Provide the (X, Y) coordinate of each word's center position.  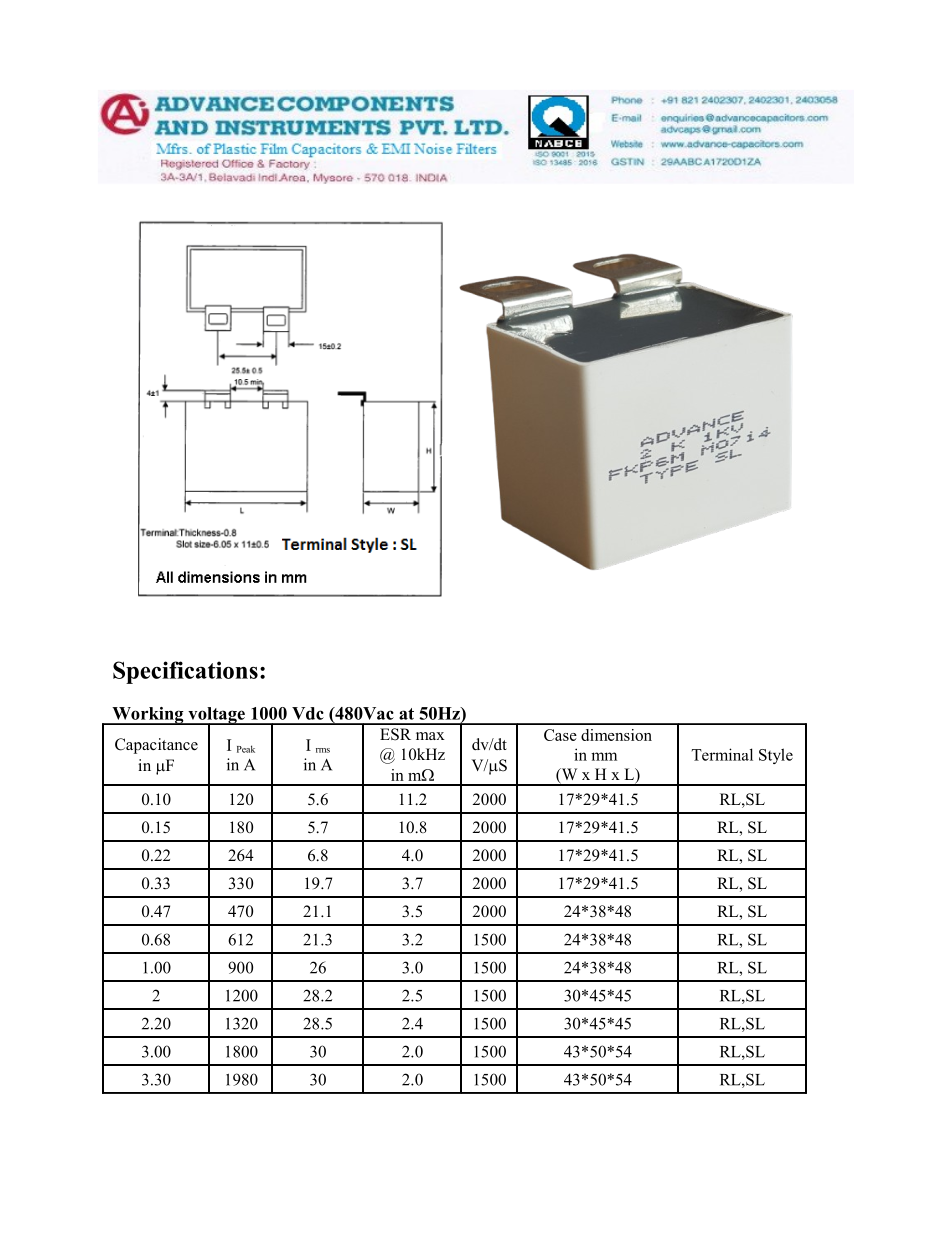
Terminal (722, 754)
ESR (395, 734)
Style (776, 756)
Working (148, 716)
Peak (246, 749)
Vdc (308, 713)
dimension (616, 735)
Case (560, 735)
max (430, 736)
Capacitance (156, 746)
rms (323, 750)
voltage (216, 716)
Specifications (185, 672)
